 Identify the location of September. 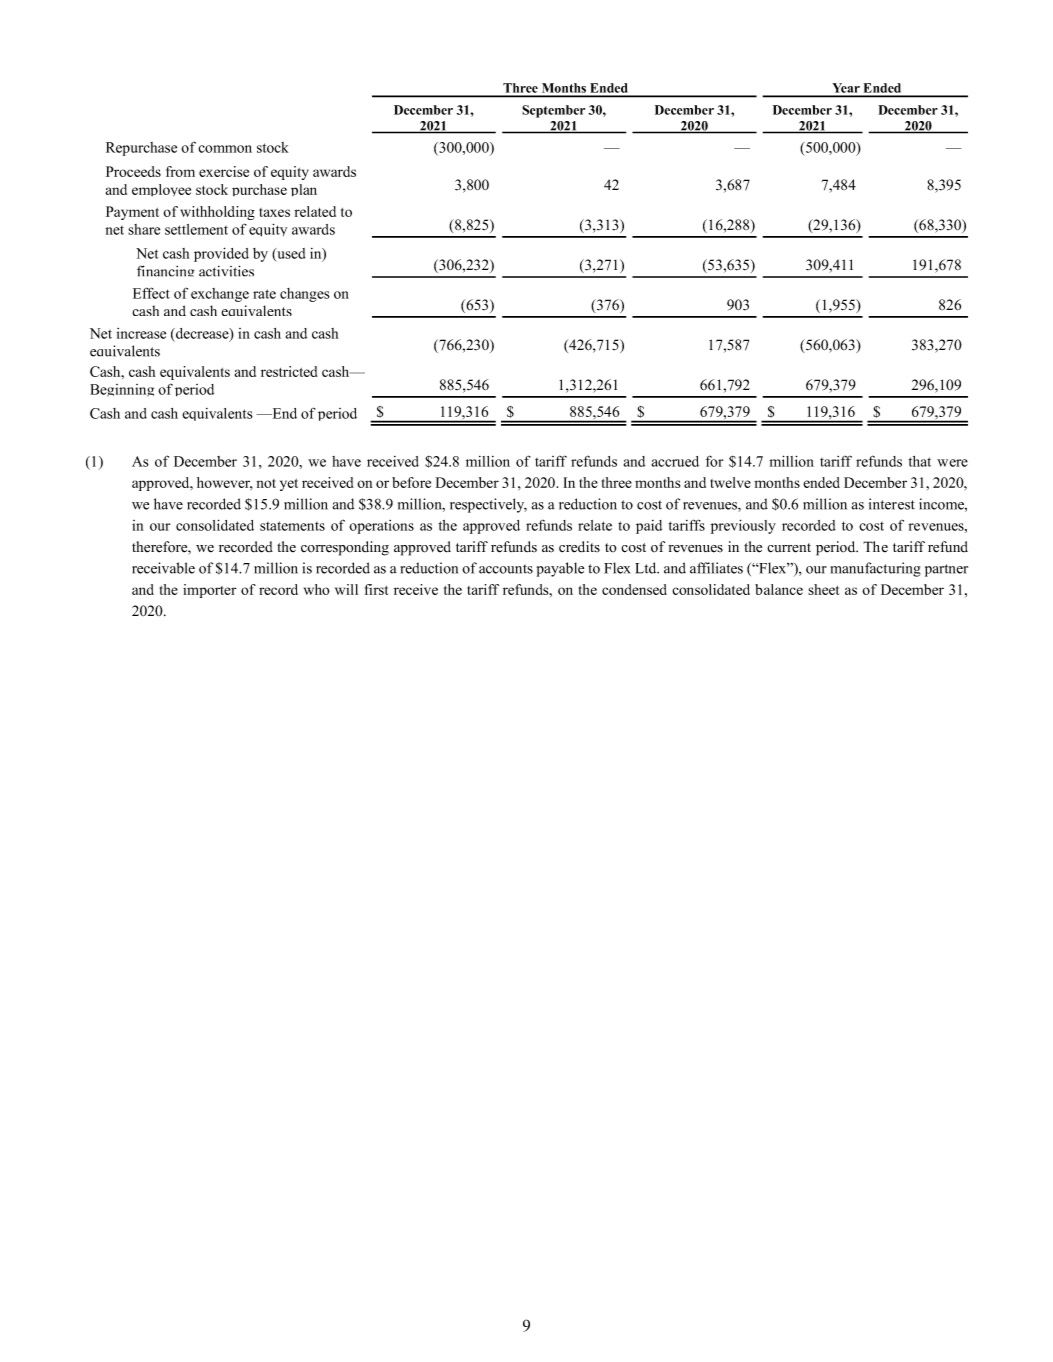
(553, 111).
